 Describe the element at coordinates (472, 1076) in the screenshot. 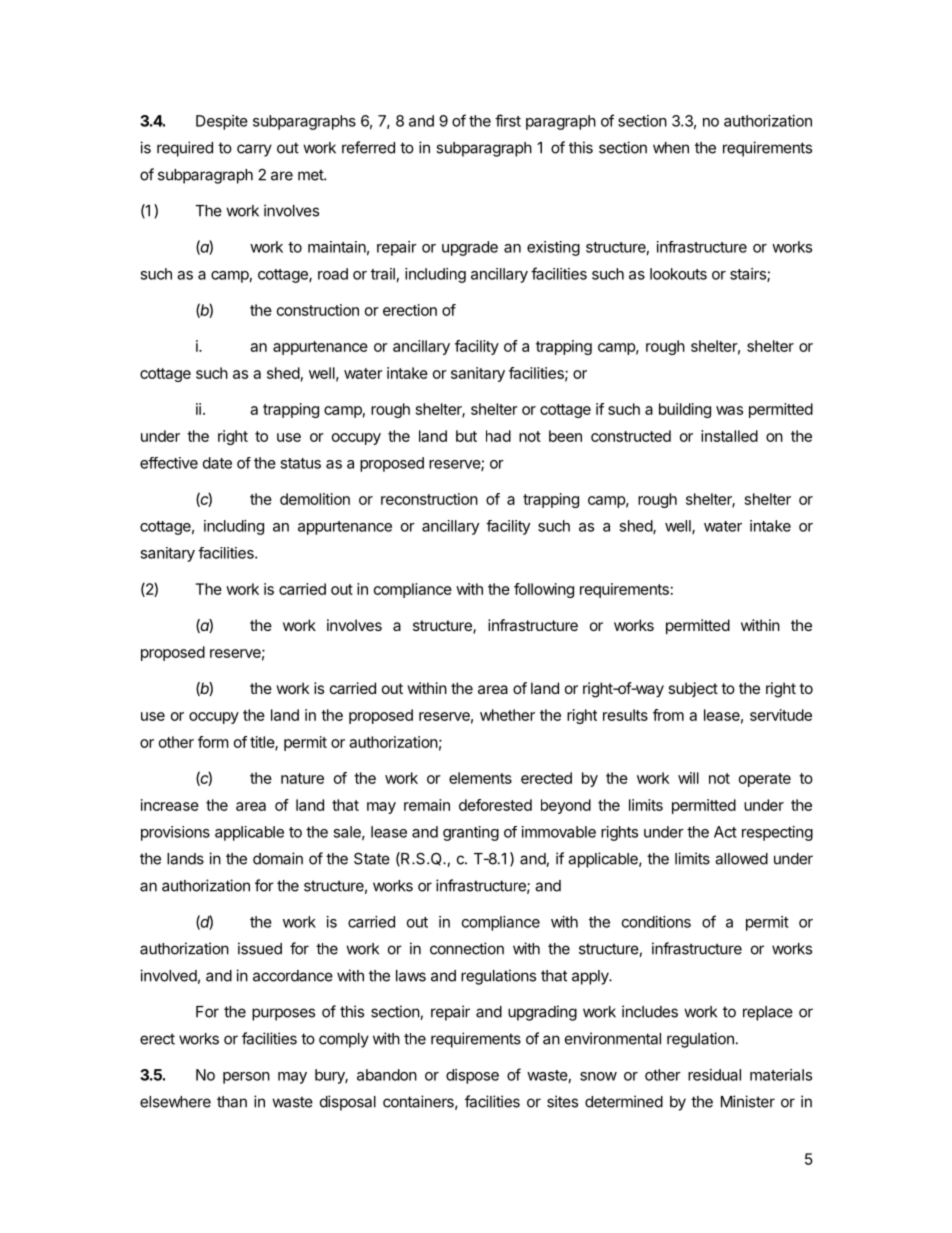

I see `dispose` at that location.
